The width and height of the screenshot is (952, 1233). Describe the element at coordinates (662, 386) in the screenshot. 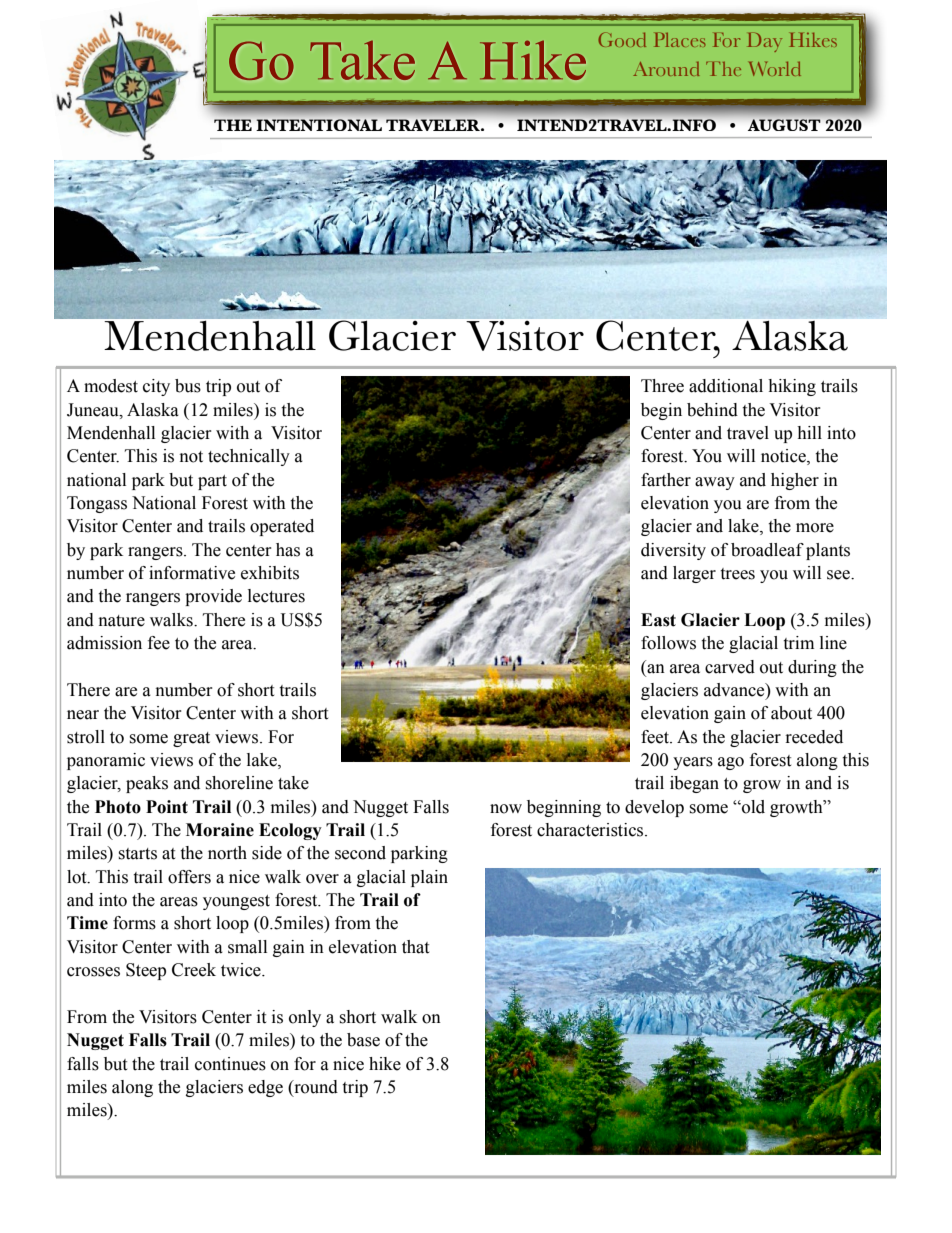

I see `Three` at that location.
